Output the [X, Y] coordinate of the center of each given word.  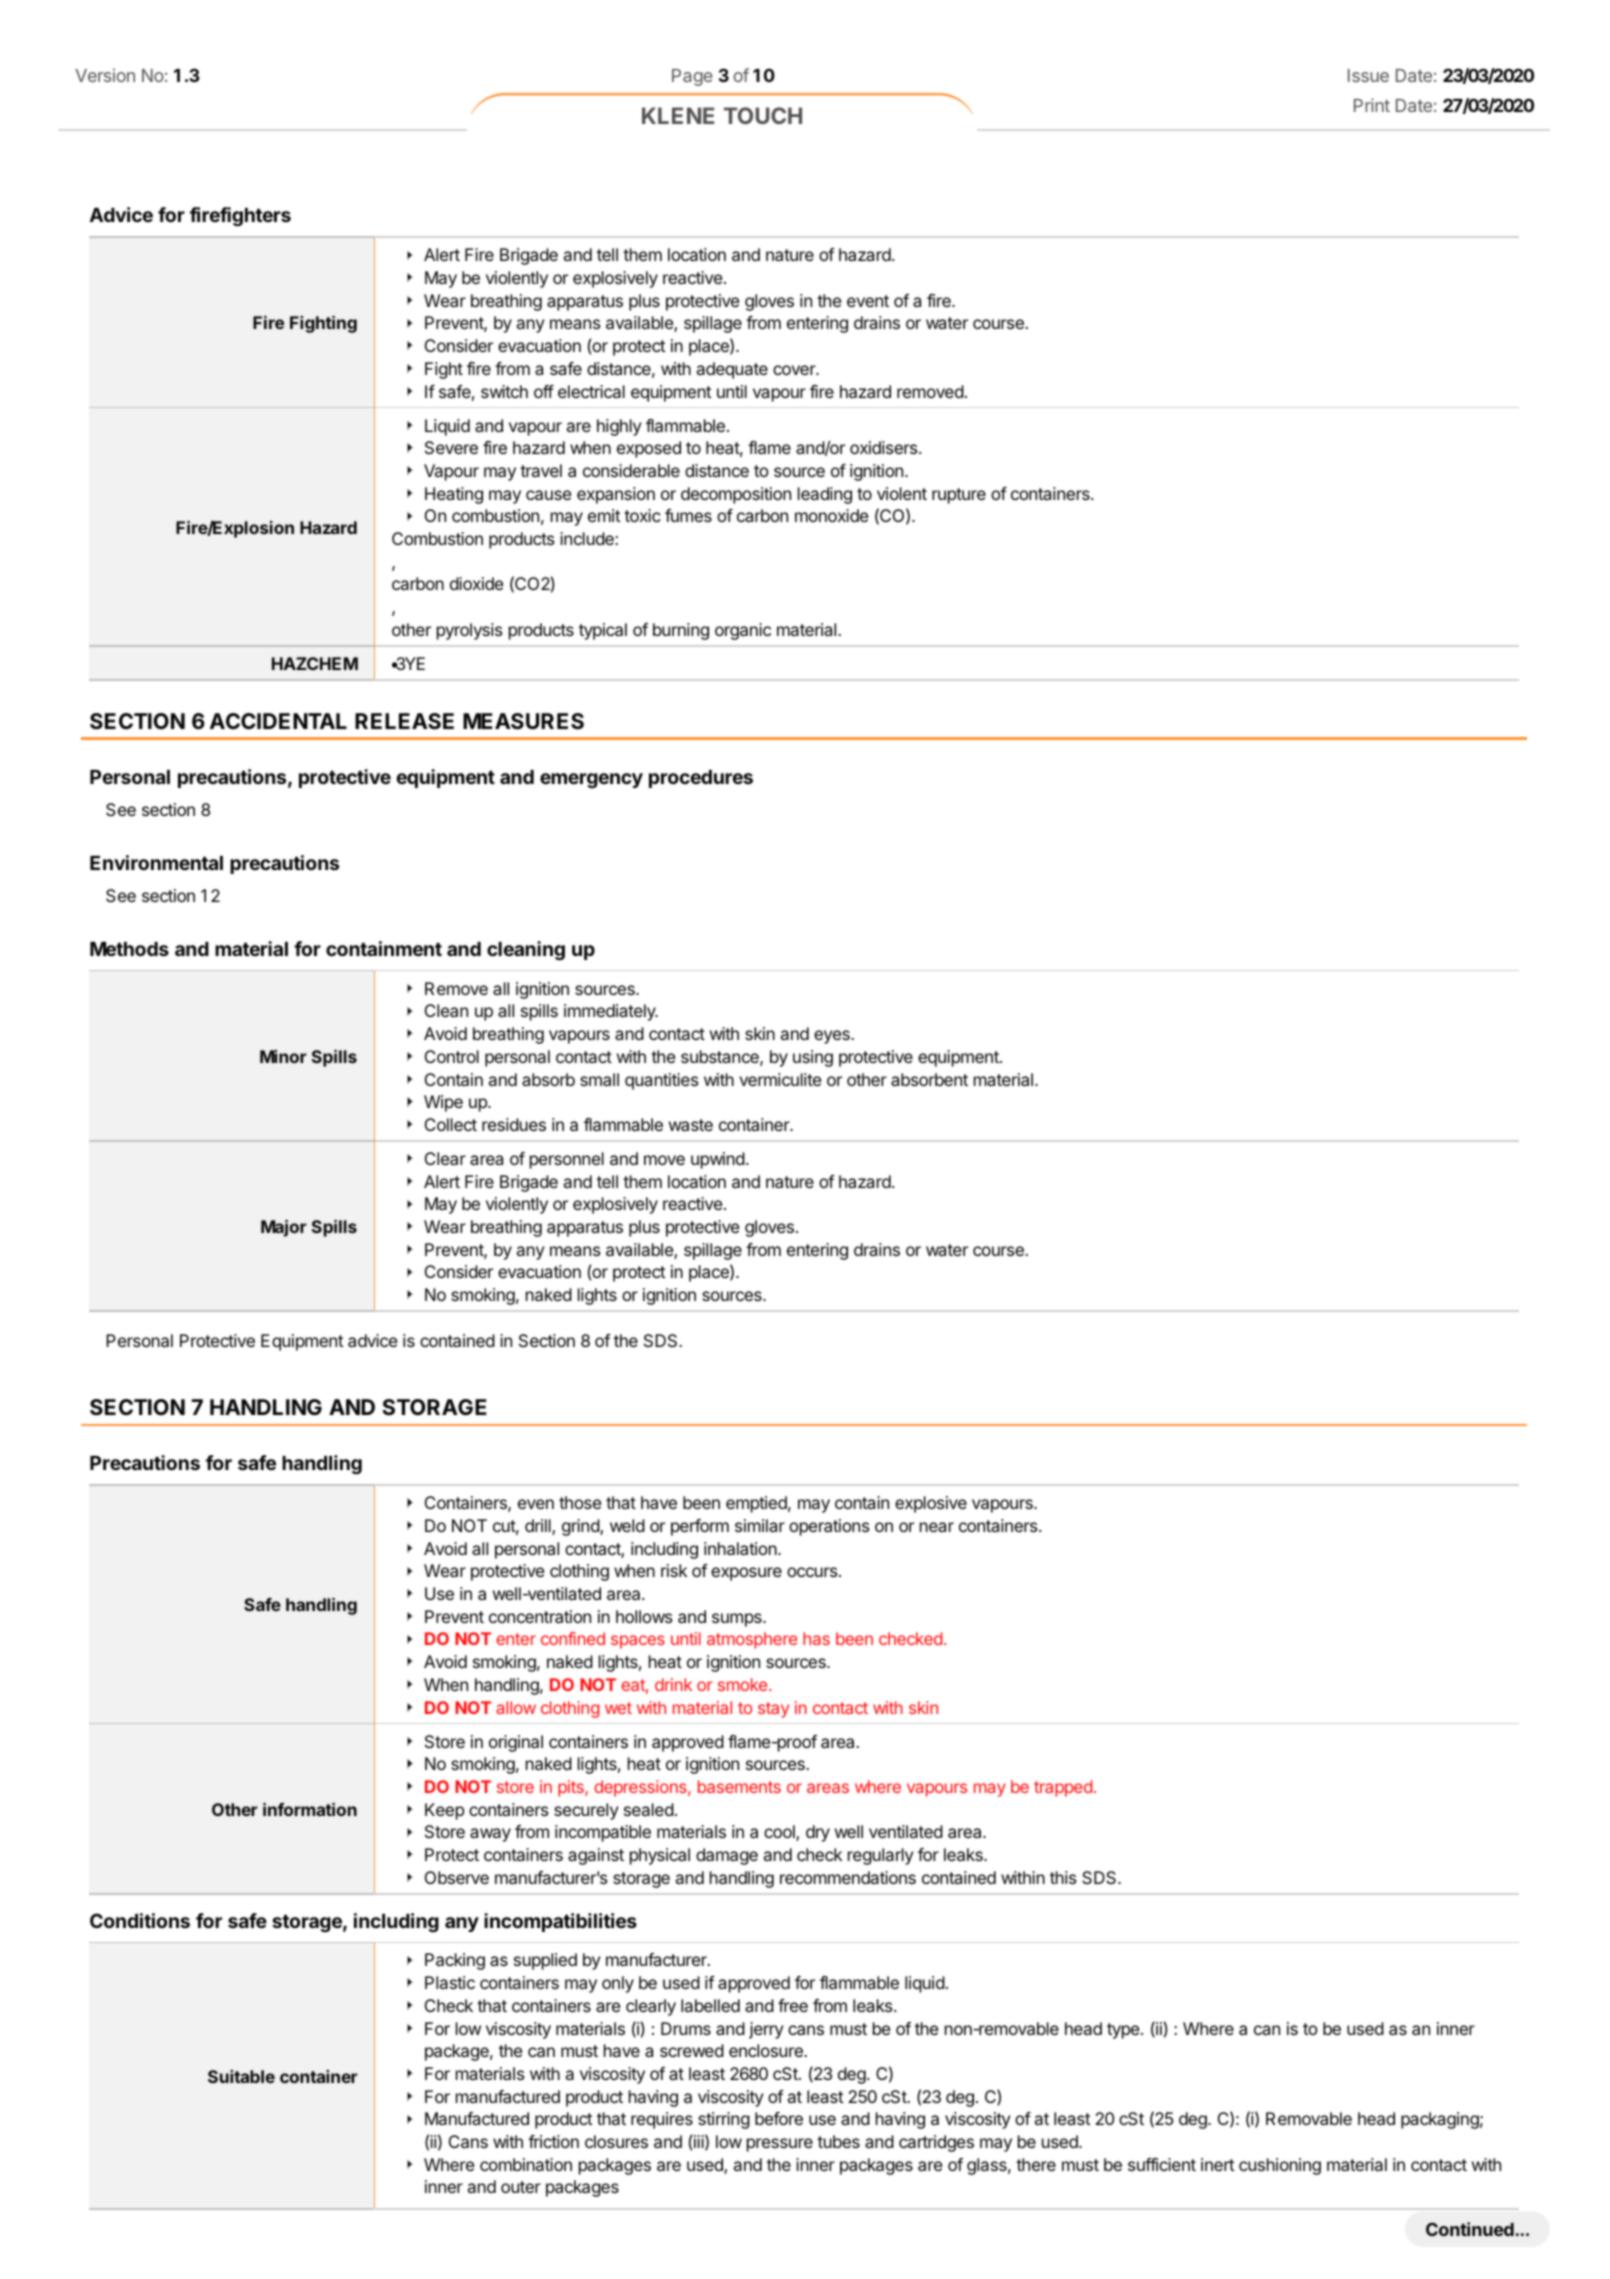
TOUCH [763, 115]
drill [539, 1527]
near [937, 1527]
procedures [701, 779]
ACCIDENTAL [278, 721]
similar [760, 1525]
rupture [959, 496]
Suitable [241, 2076]
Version [105, 75]
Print [1372, 105]
